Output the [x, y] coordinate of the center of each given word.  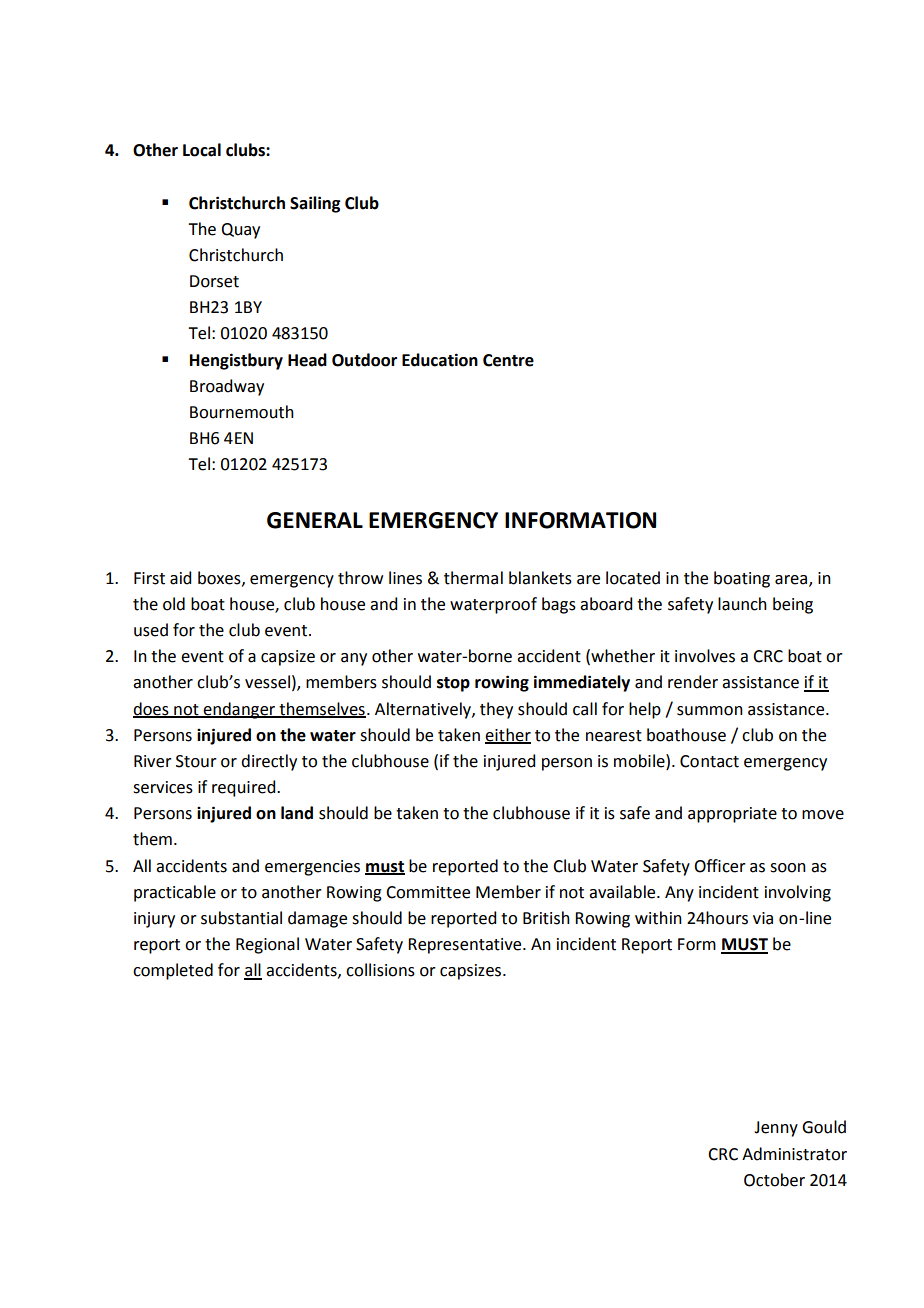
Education [440, 360]
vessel [267, 682]
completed [173, 971]
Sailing [315, 204]
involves [705, 656]
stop [453, 684]
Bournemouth [242, 412]
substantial [241, 918]
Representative [466, 946]
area [791, 580]
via [763, 918]
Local [202, 150]
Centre [508, 360]
